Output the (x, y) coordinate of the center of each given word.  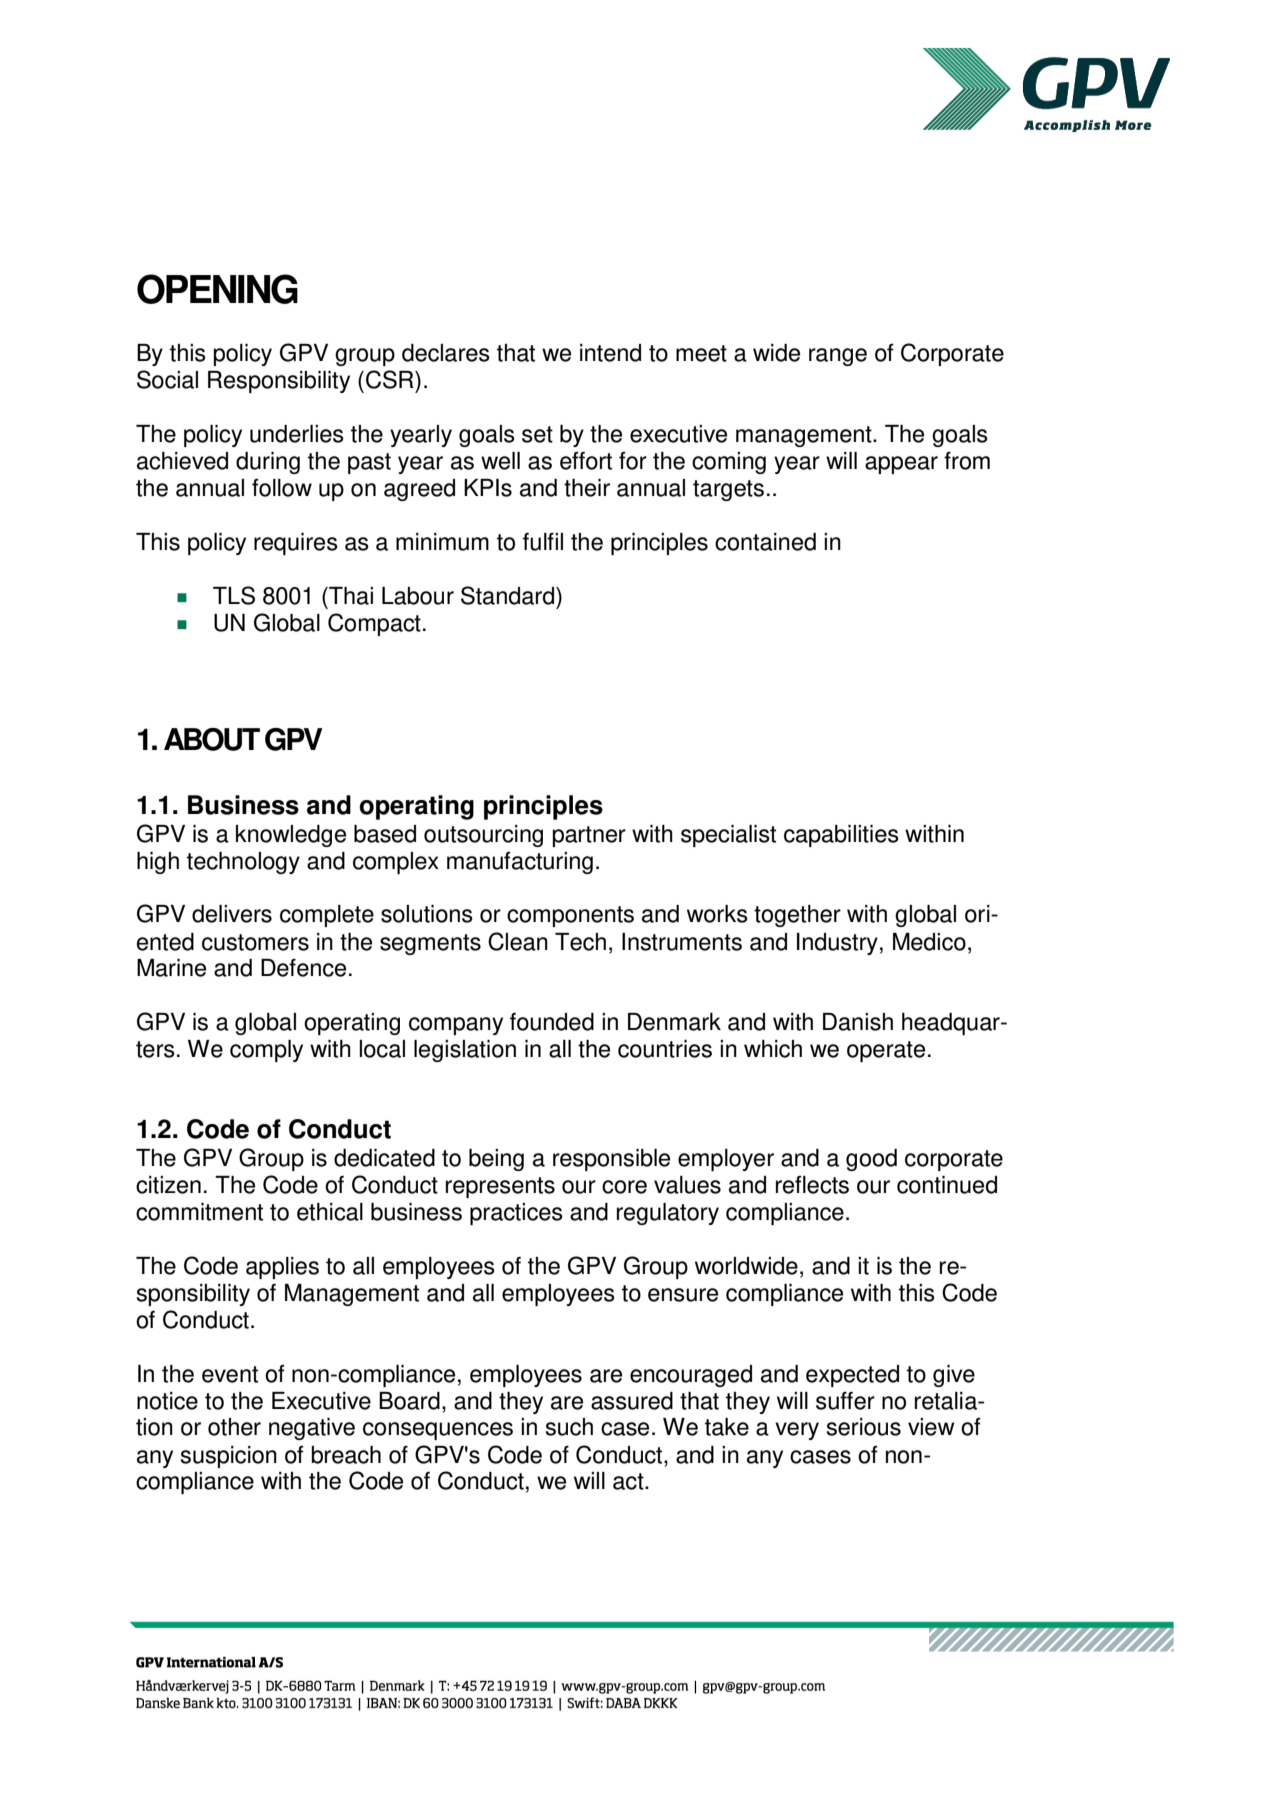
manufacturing (520, 863)
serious (864, 1427)
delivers (232, 914)
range (838, 357)
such (569, 1427)
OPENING (217, 289)
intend (610, 353)
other (234, 1427)
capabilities (841, 836)
